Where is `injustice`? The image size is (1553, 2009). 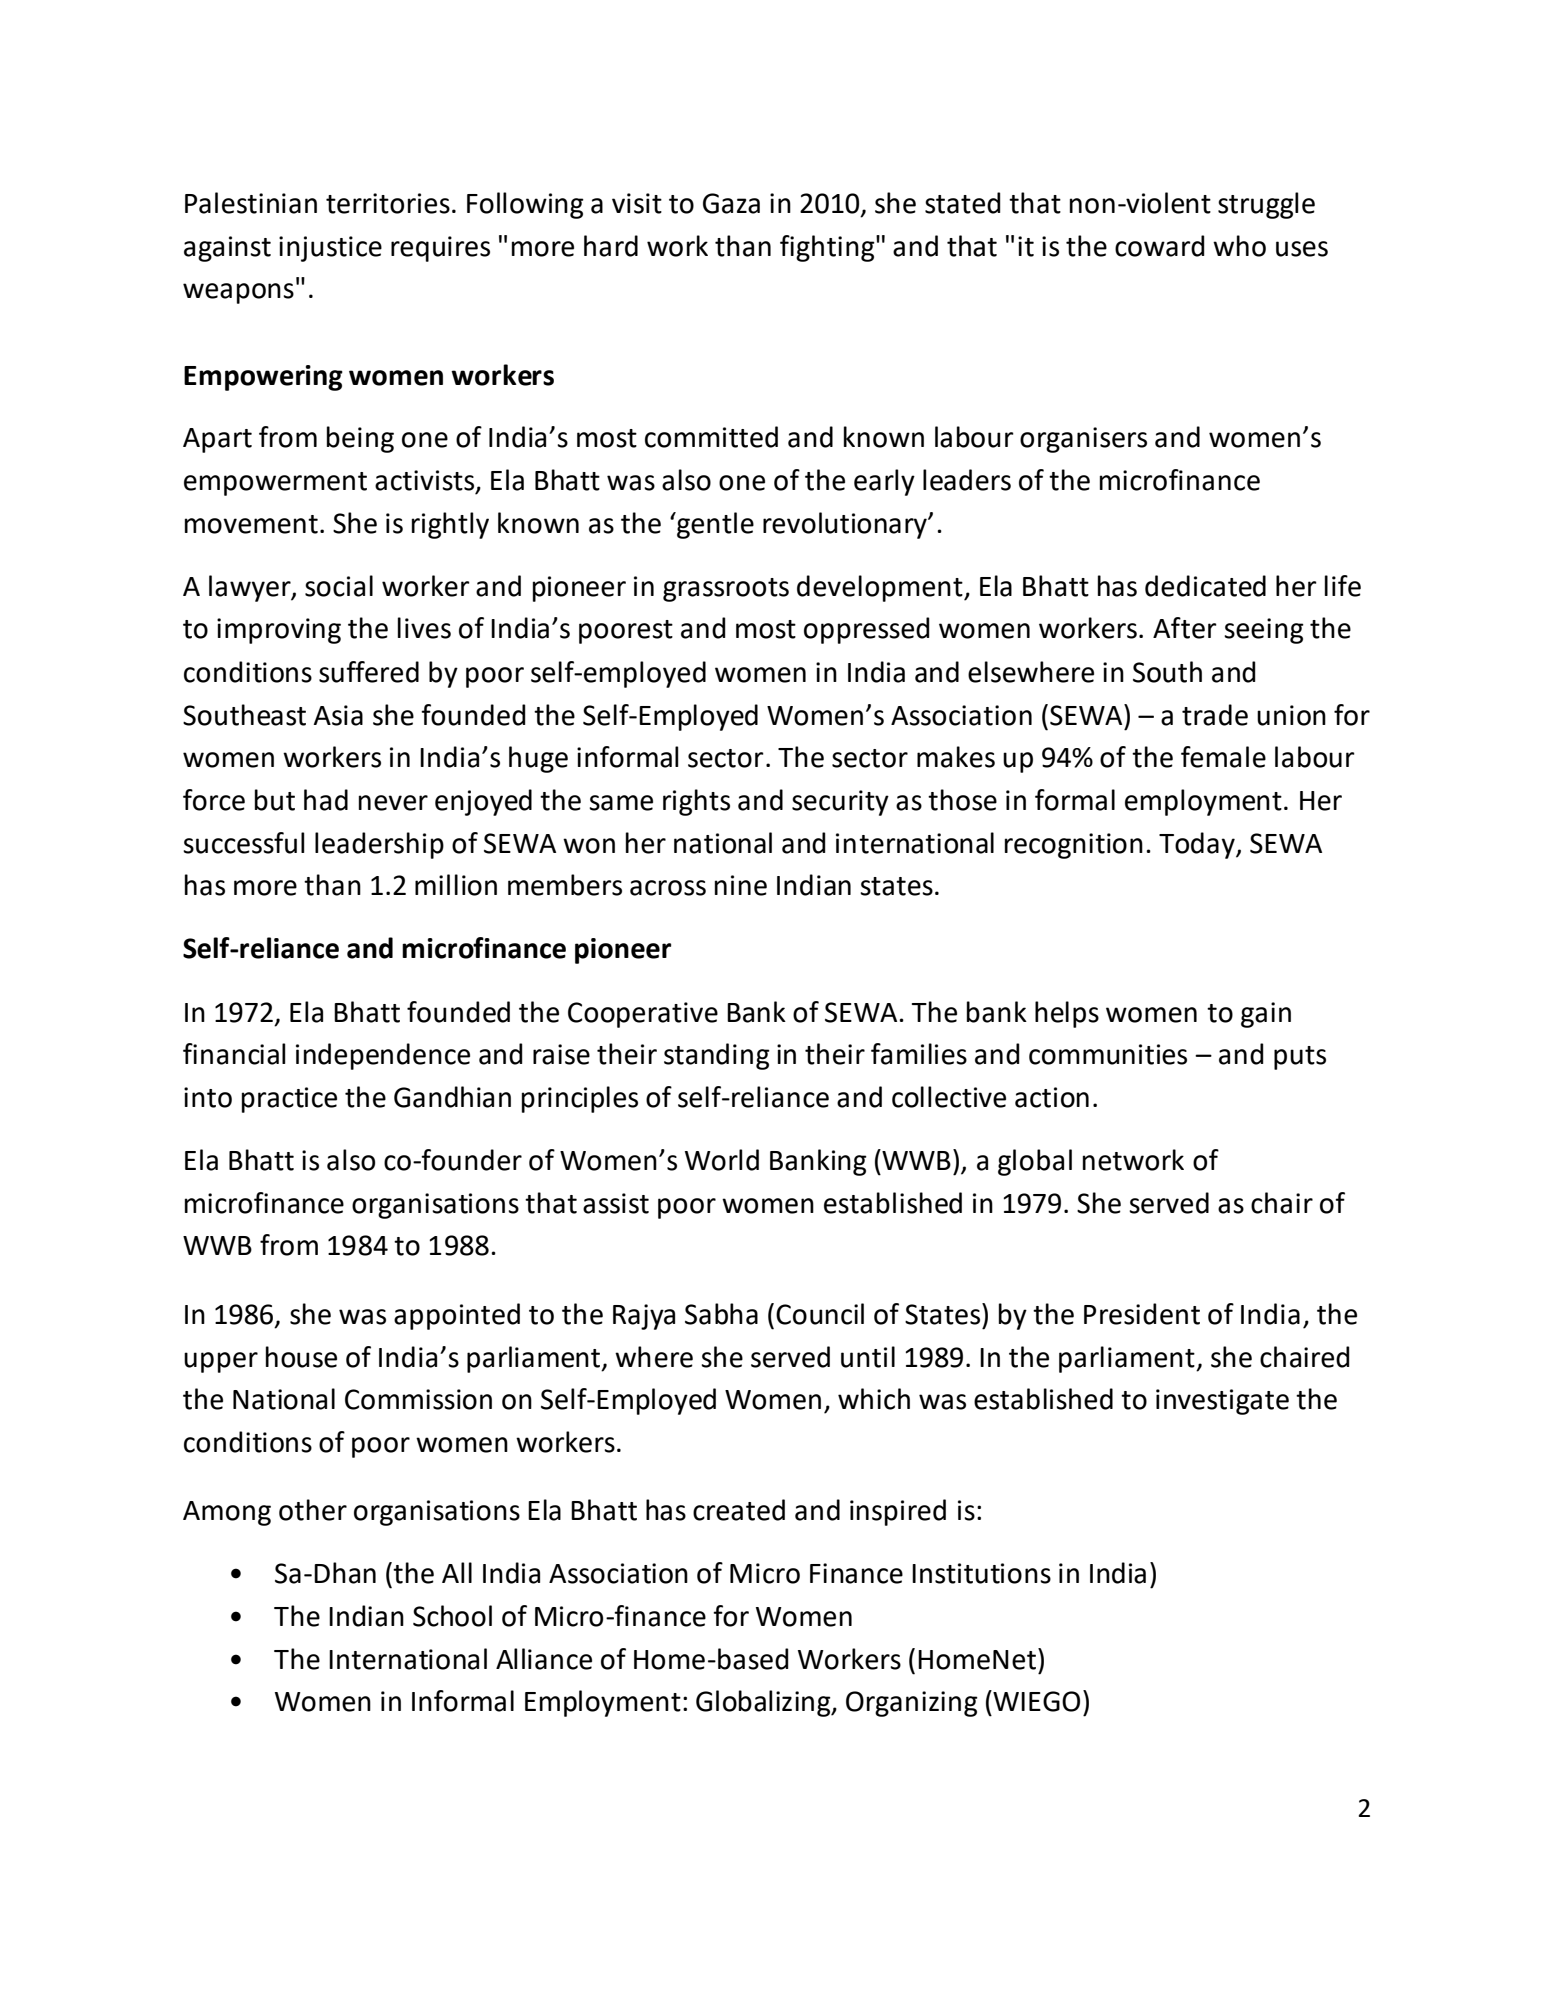 injustice is located at coordinates (330, 249).
